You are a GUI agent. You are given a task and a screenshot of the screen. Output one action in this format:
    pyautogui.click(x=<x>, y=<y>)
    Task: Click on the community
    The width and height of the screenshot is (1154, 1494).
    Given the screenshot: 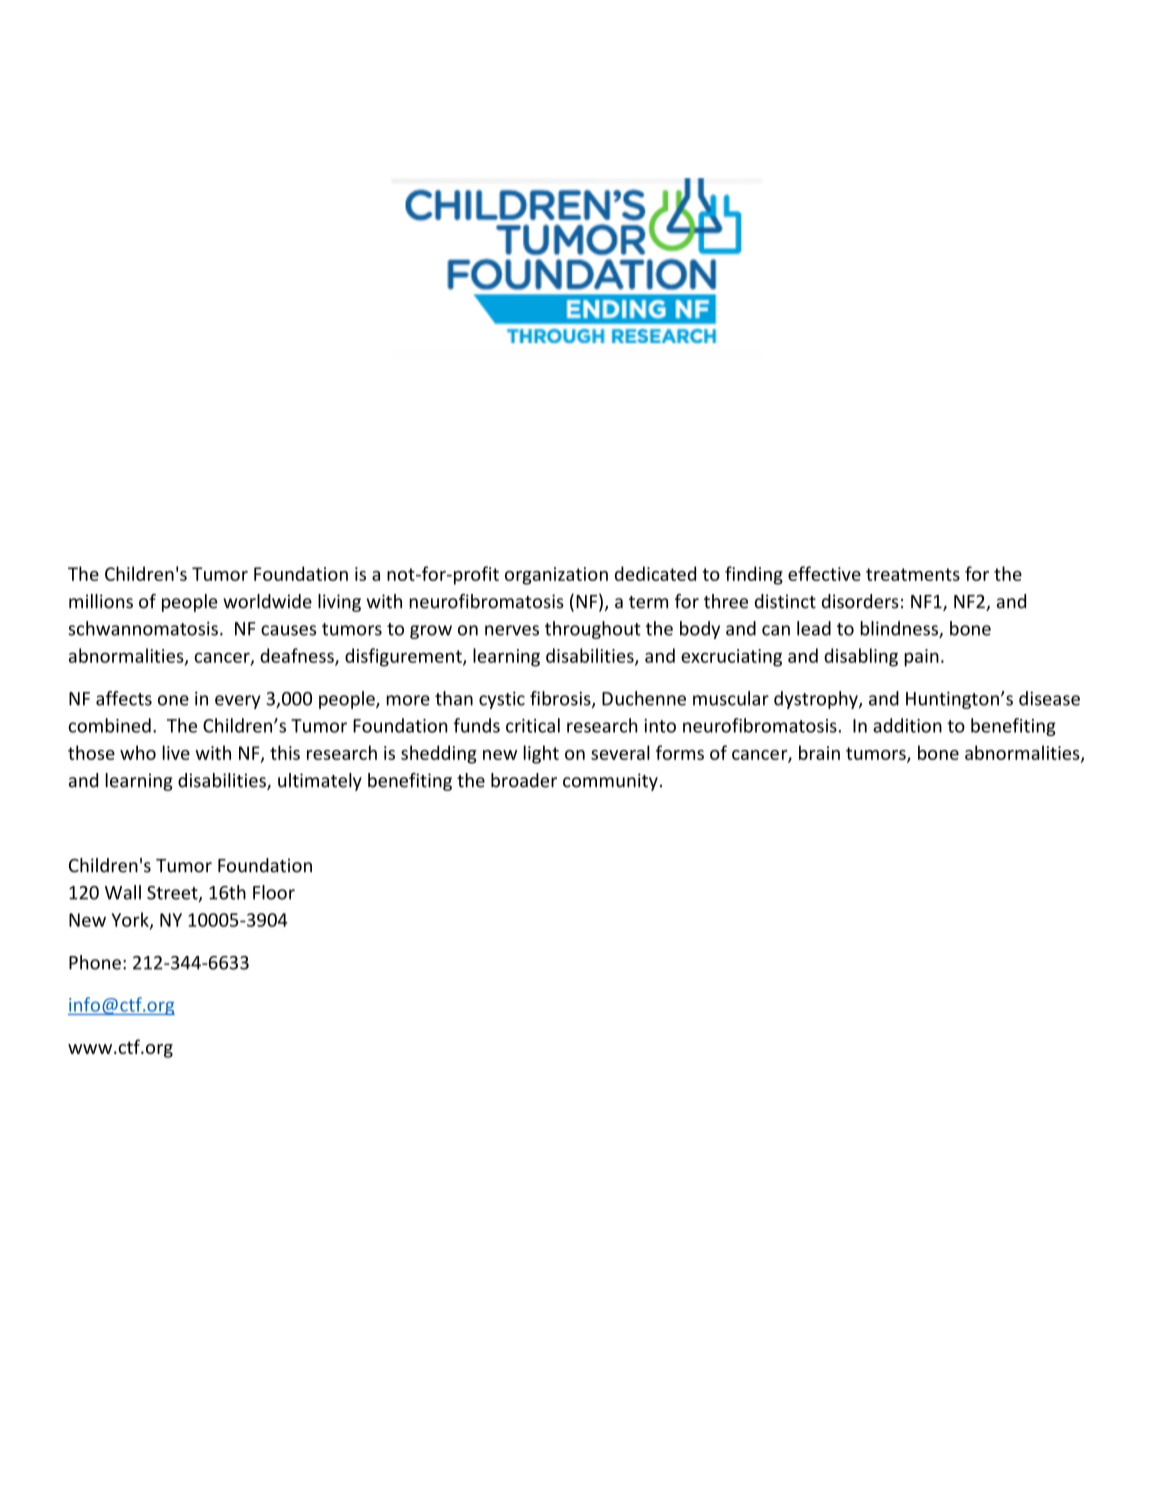 What is the action you would take?
    pyautogui.click(x=610, y=782)
